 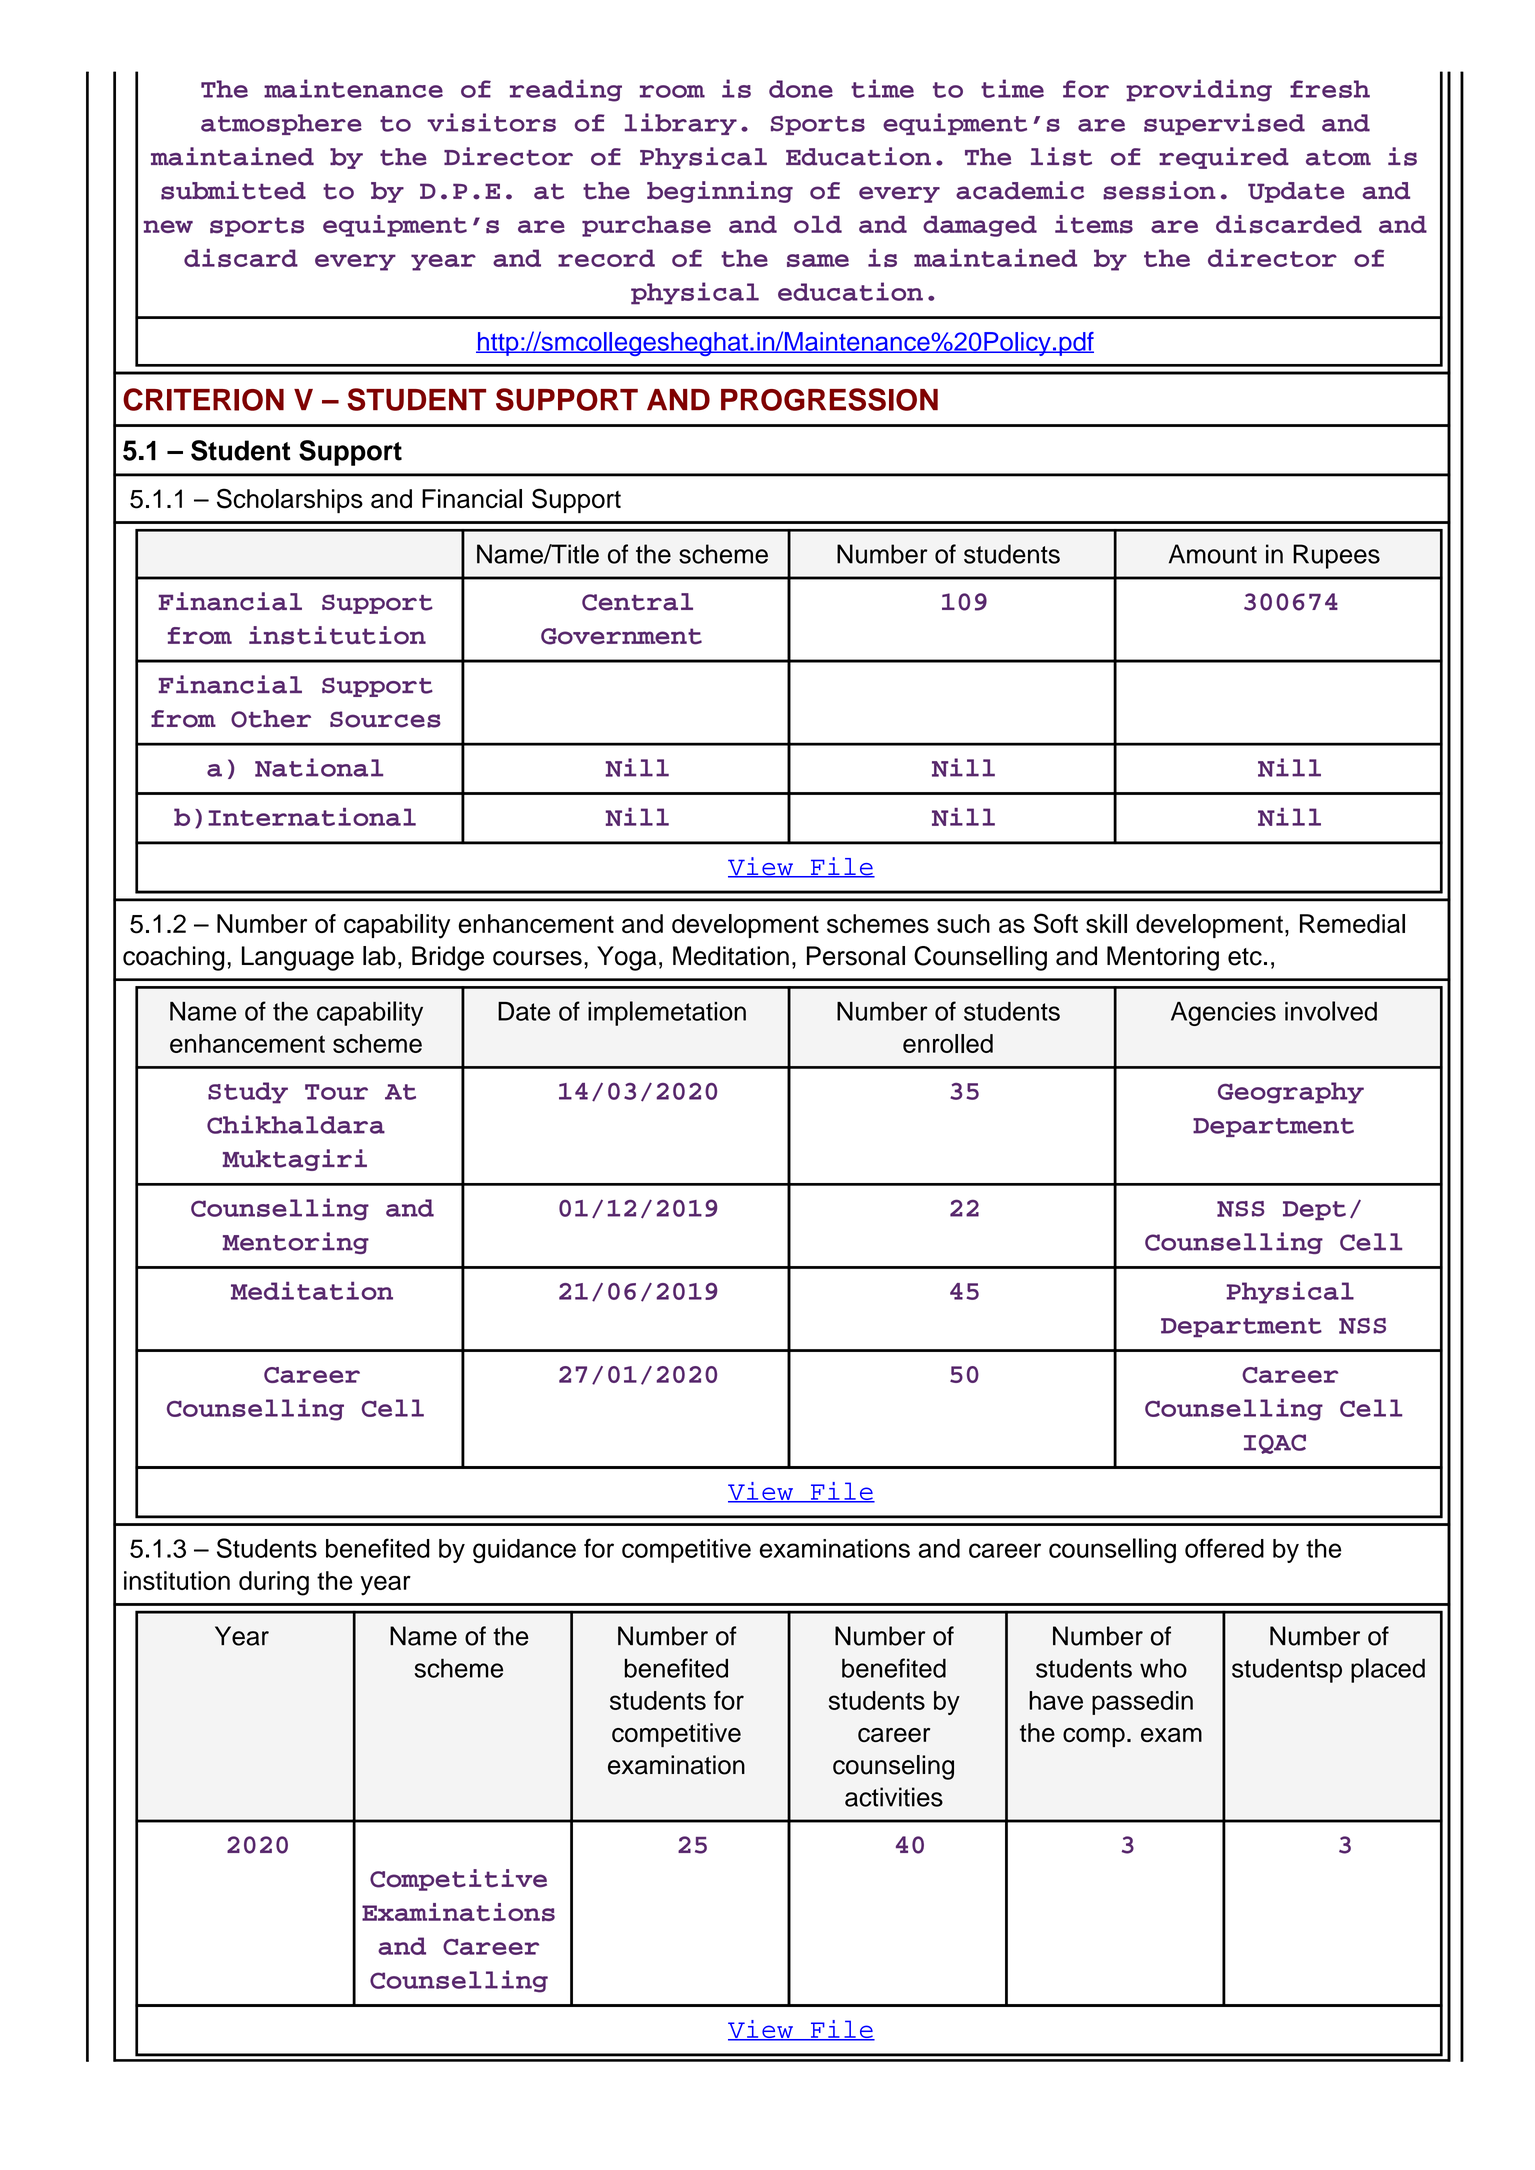 What do you see at coordinates (1213, 554) in the screenshot?
I see `Amount` at bounding box center [1213, 554].
